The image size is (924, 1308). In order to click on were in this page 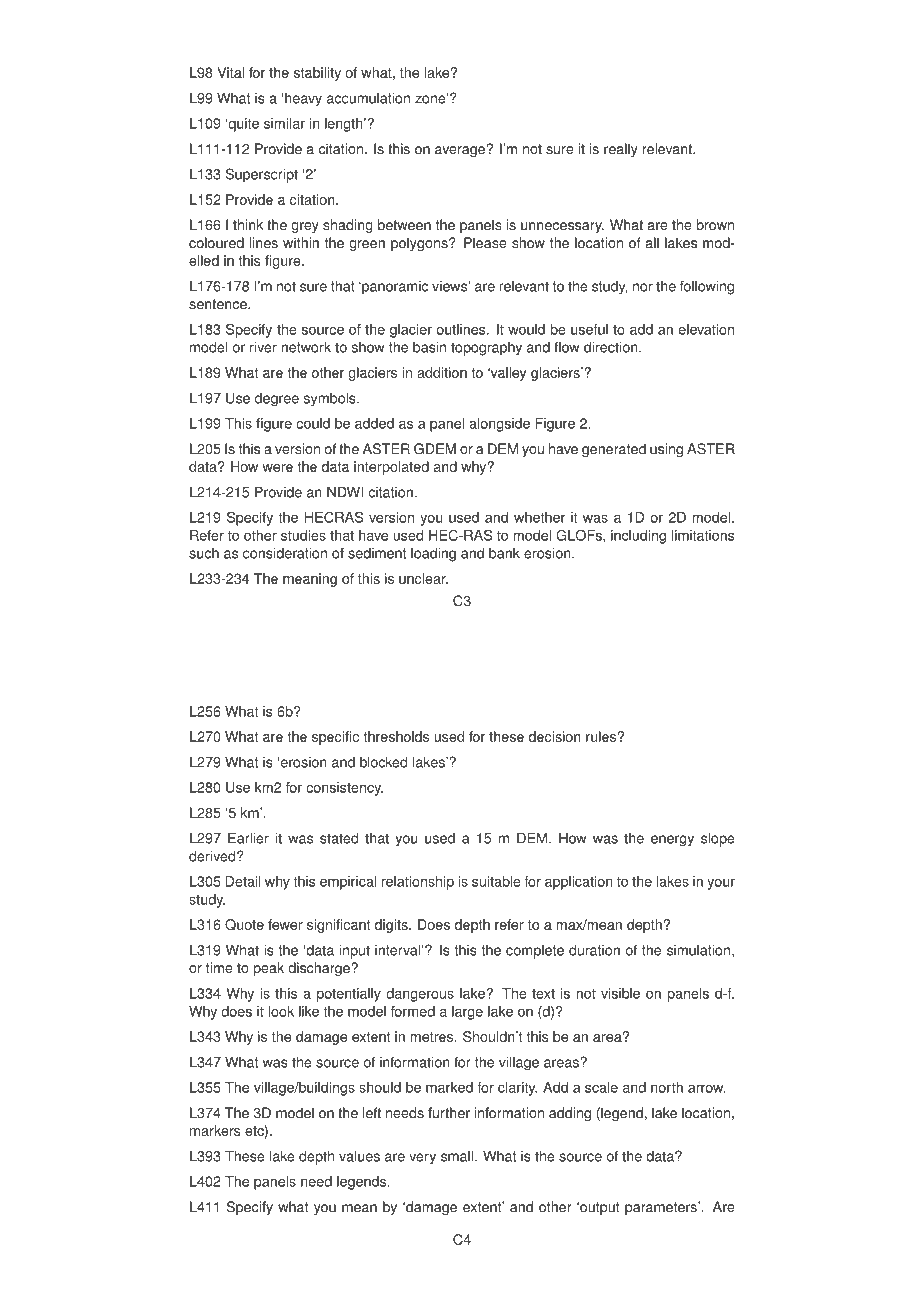, I will do `click(277, 468)`.
